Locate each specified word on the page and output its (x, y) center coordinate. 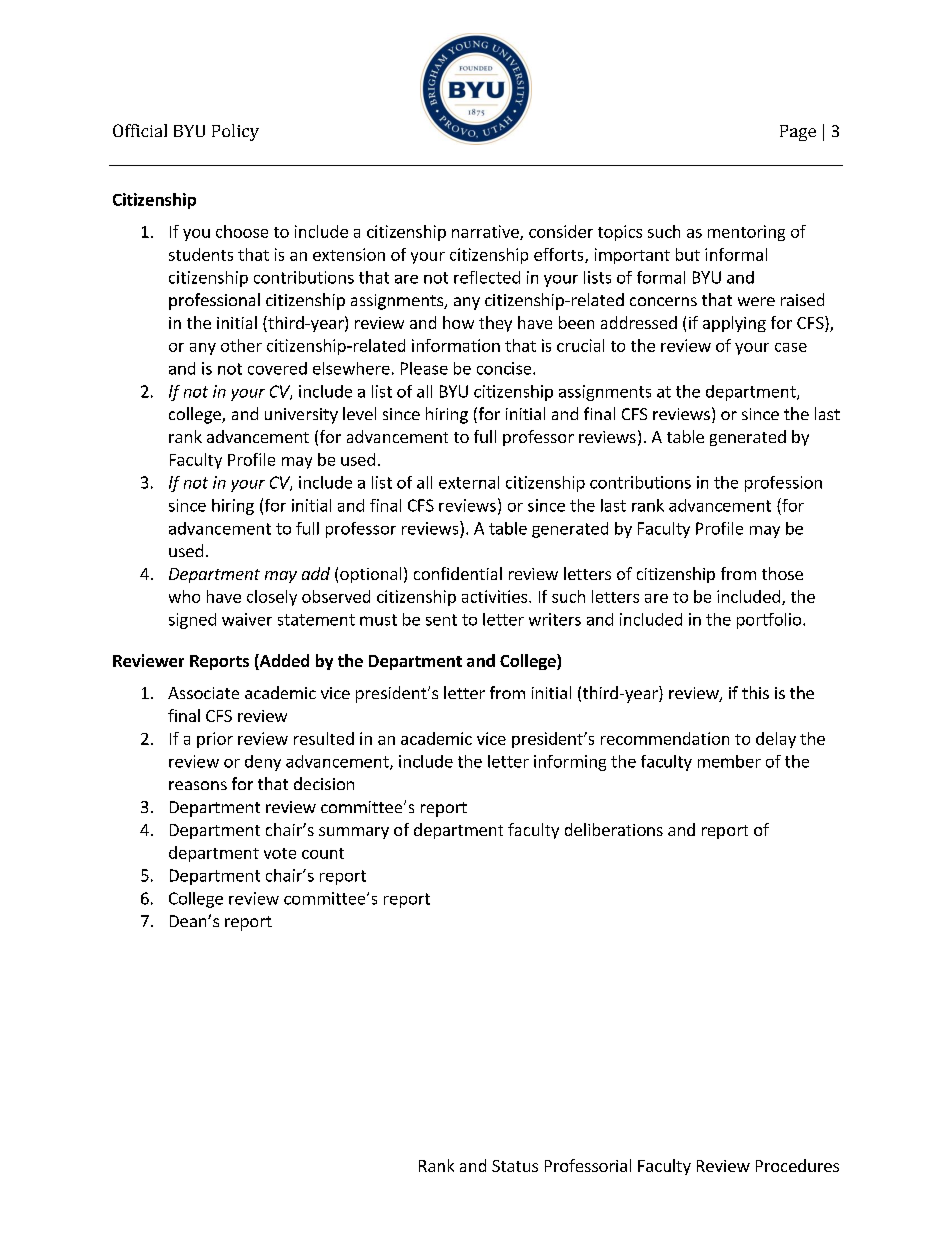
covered (277, 368)
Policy (235, 132)
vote (280, 853)
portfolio (770, 621)
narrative (486, 232)
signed (192, 621)
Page (798, 133)
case (791, 347)
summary (354, 833)
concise (505, 368)
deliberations (614, 829)
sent (441, 620)
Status (515, 1166)
